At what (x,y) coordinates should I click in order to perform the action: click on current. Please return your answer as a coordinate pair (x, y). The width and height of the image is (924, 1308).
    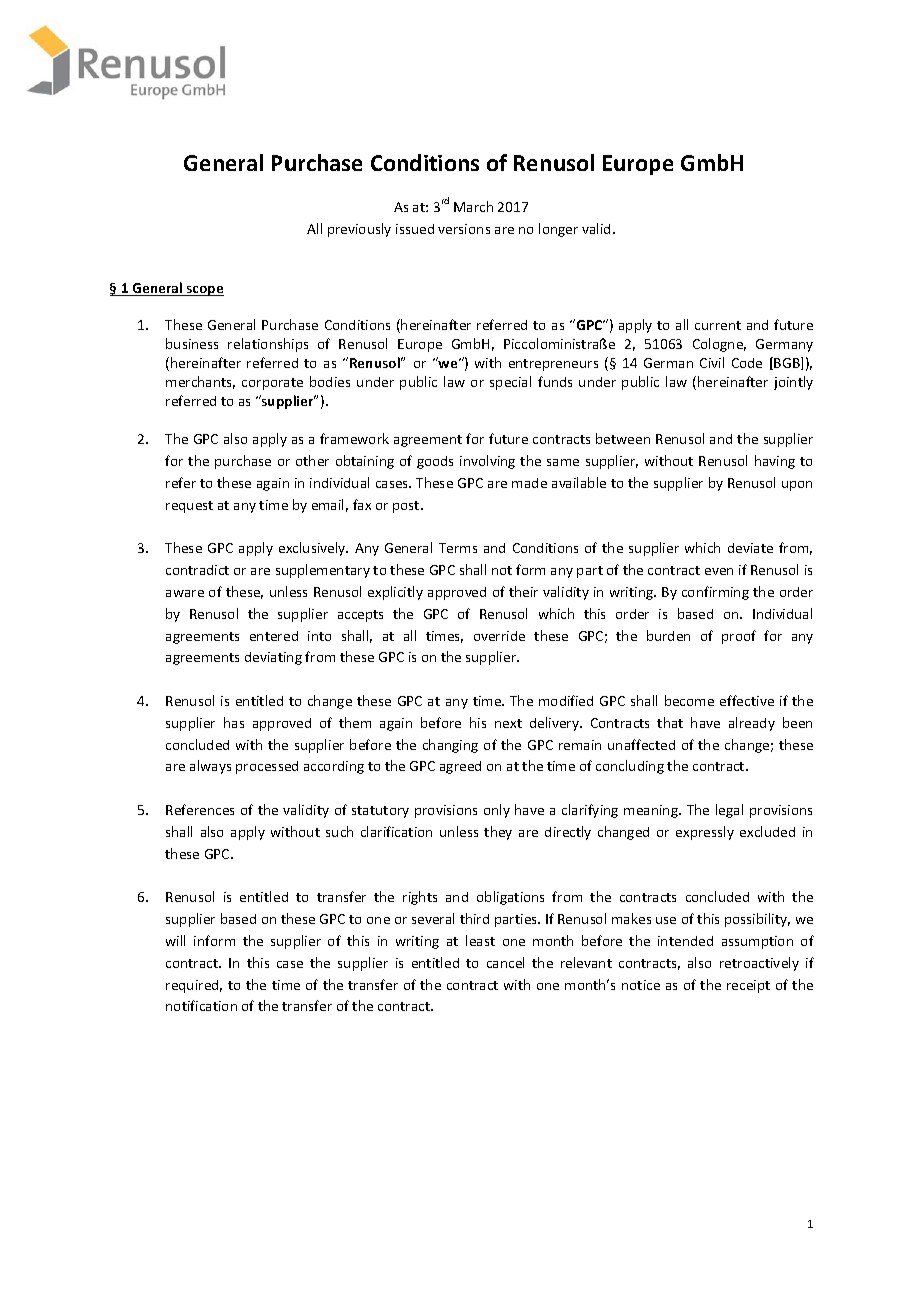
    Looking at the image, I should click on (718, 325).
